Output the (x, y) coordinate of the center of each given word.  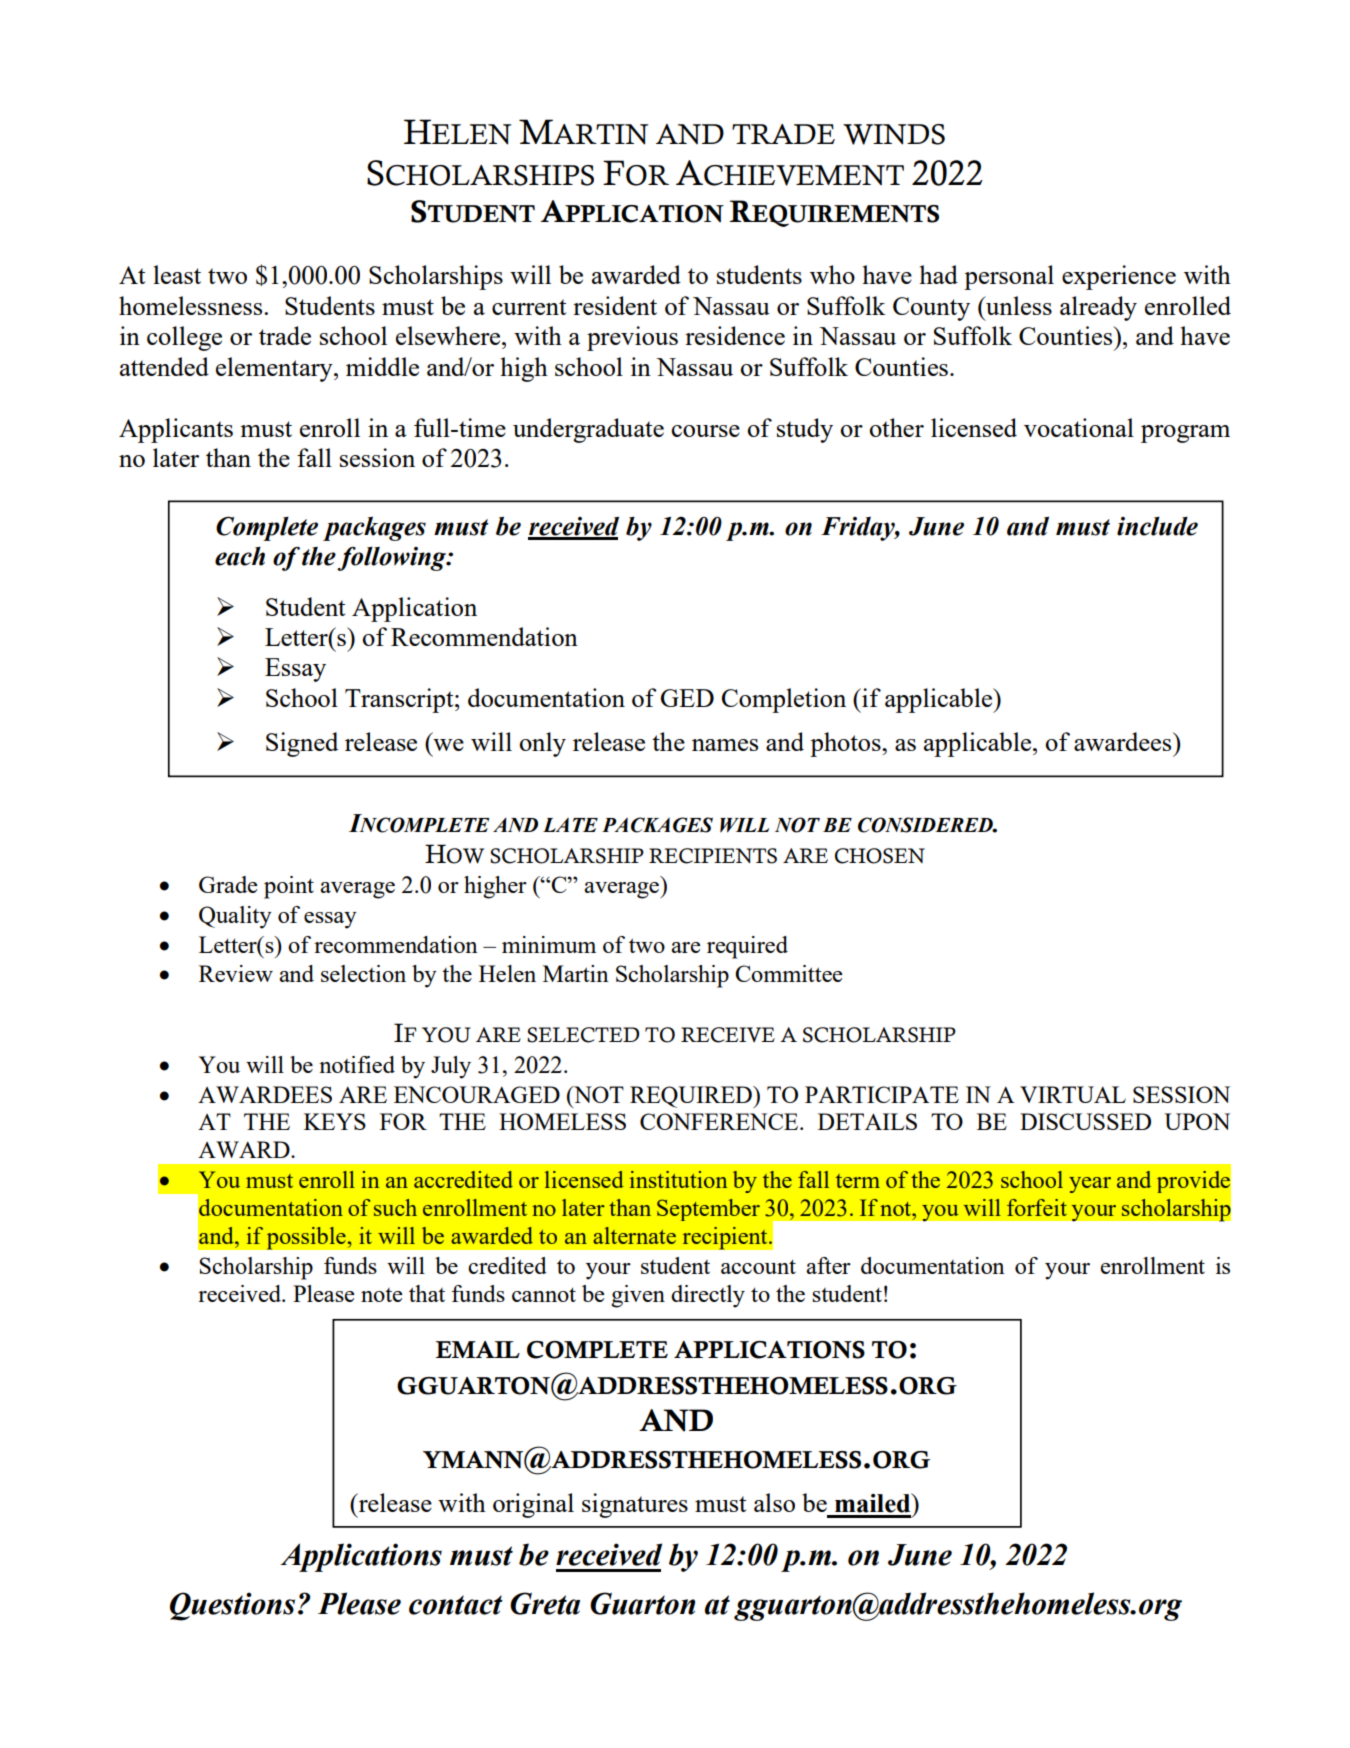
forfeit (1037, 1207)
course (706, 431)
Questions (232, 1606)
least (177, 274)
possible (307, 1238)
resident (615, 305)
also (774, 1502)
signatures (635, 1505)
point (289, 887)
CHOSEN (880, 856)
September (708, 1210)
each (240, 556)
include (1157, 526)
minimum (549, 944)
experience (1119, 277)
